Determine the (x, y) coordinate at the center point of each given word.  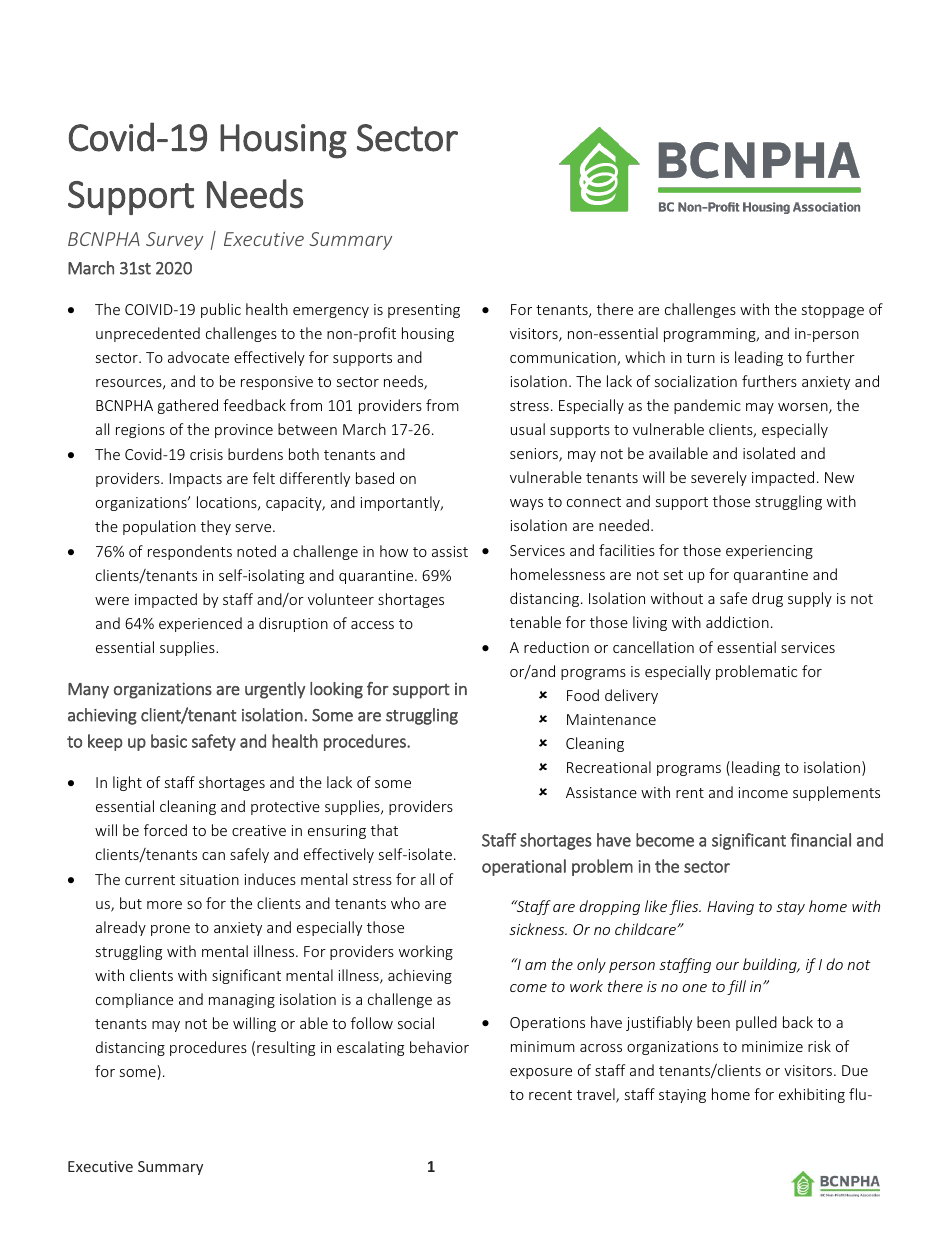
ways (526, 504)
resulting (286, 1048)
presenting (424, 311)
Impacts (196, 480)
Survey (174, 241)
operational (524, 867)
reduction (556, 647)
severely (719, 478)
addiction (737, 622)
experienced (200, 624)
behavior (439, 1047)
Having (730, 908)
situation (209, 879)
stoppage (833, 311)
